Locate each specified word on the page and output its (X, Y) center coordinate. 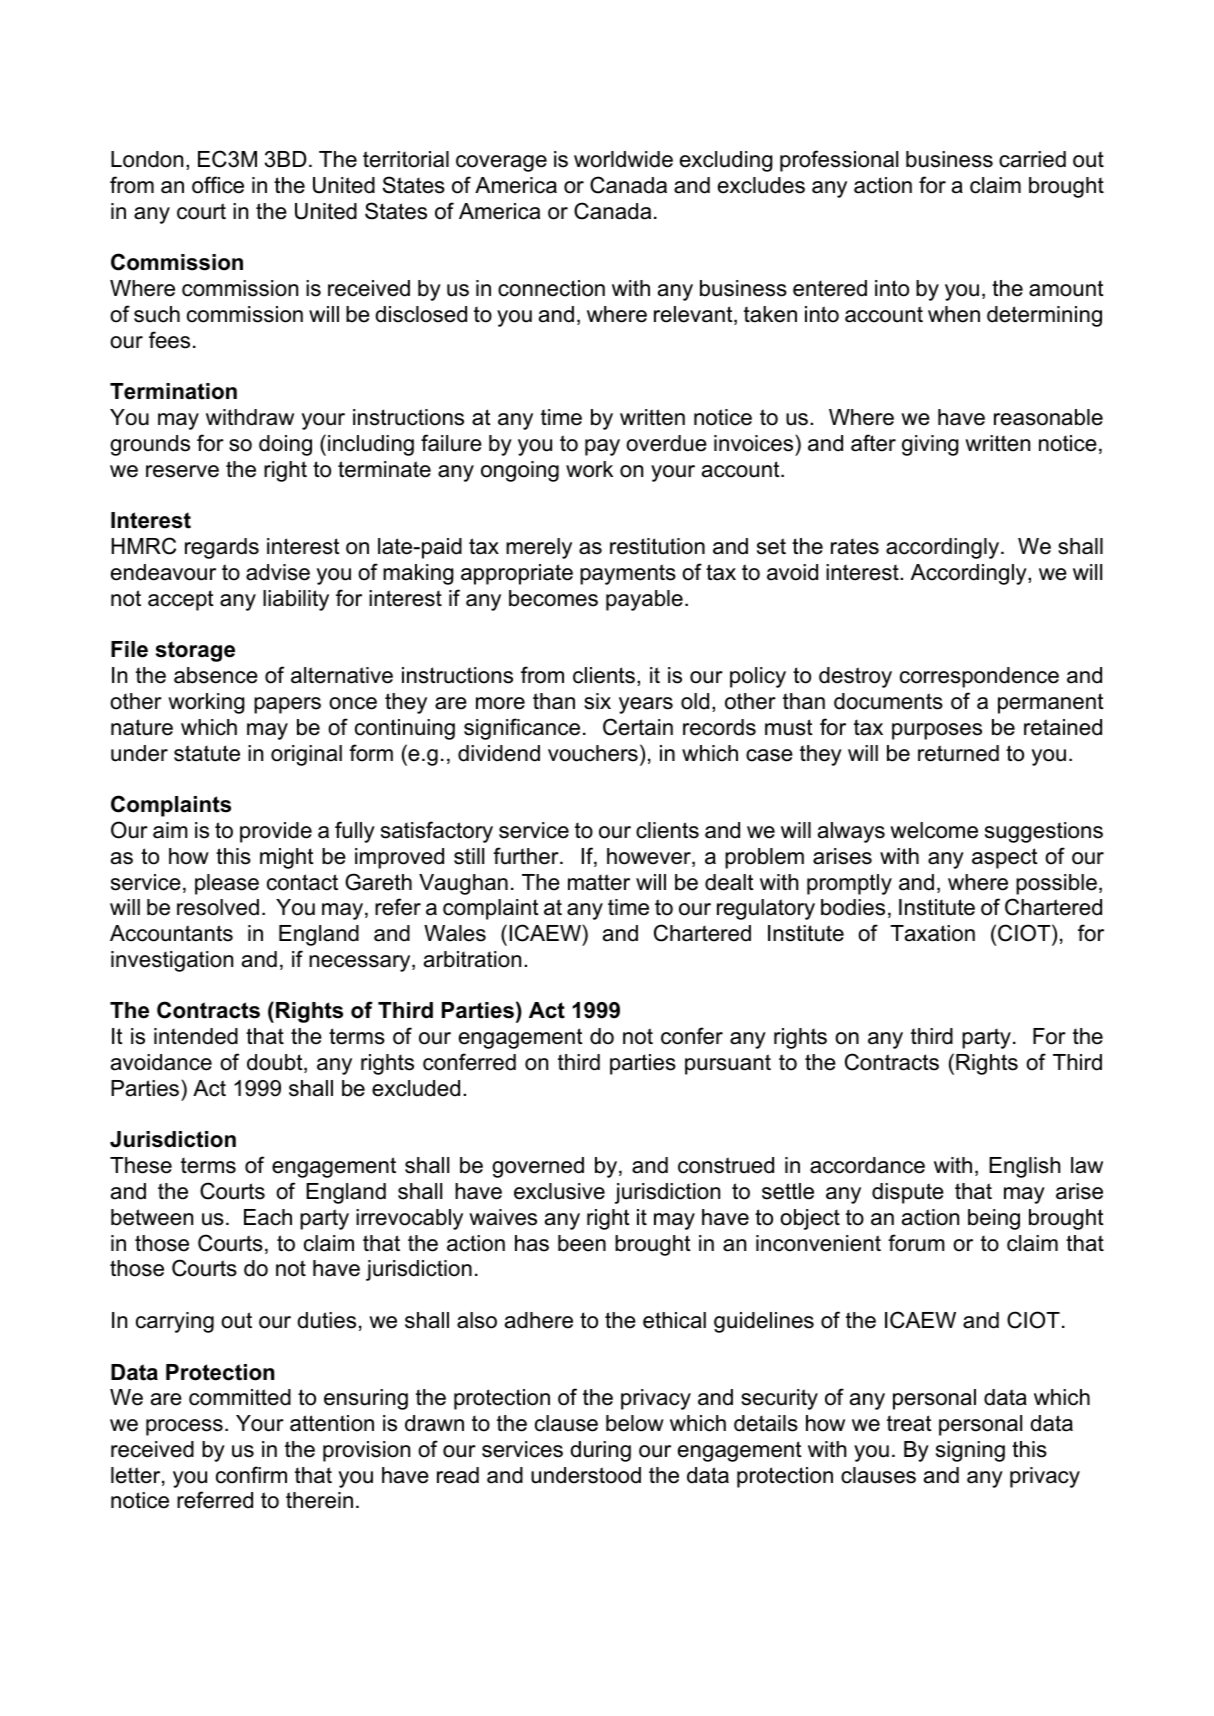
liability (296, 600)
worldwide (623, 159)
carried (1032, 159)
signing (970, 1451)
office (218, 185)
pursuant (728, 1064)
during (600, 1451)
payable (644, 600)
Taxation (932, 933)
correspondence (979, 677)
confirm (251, 1475)
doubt (276, 1063)
